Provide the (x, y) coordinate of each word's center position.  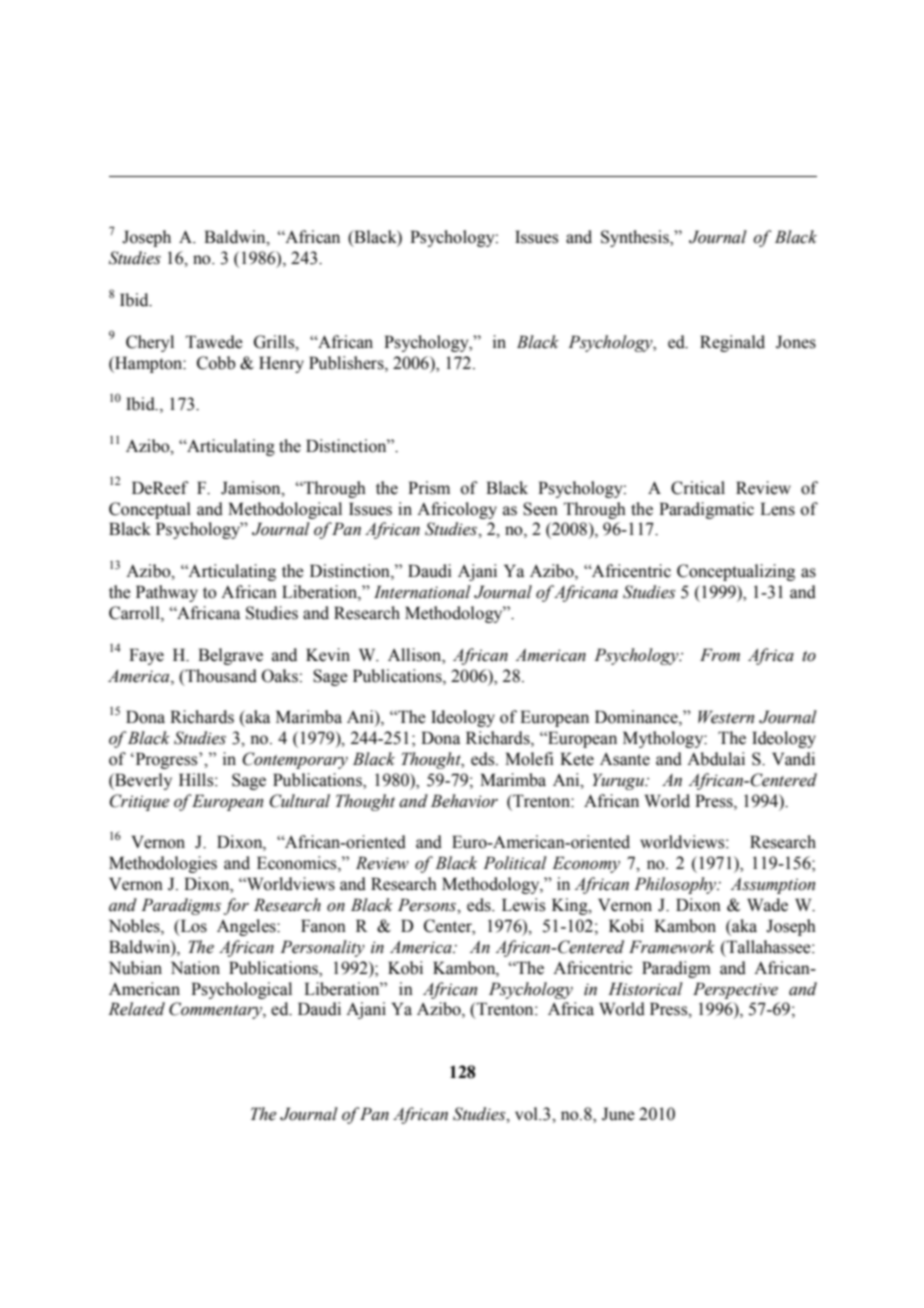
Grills (275, 342)
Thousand (220, 676)
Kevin (328, 655)
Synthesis (636, 238)
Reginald (732, 343)
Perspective (735, 990)
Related (136, 1009)
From (720, 655)
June (618, 1114)
